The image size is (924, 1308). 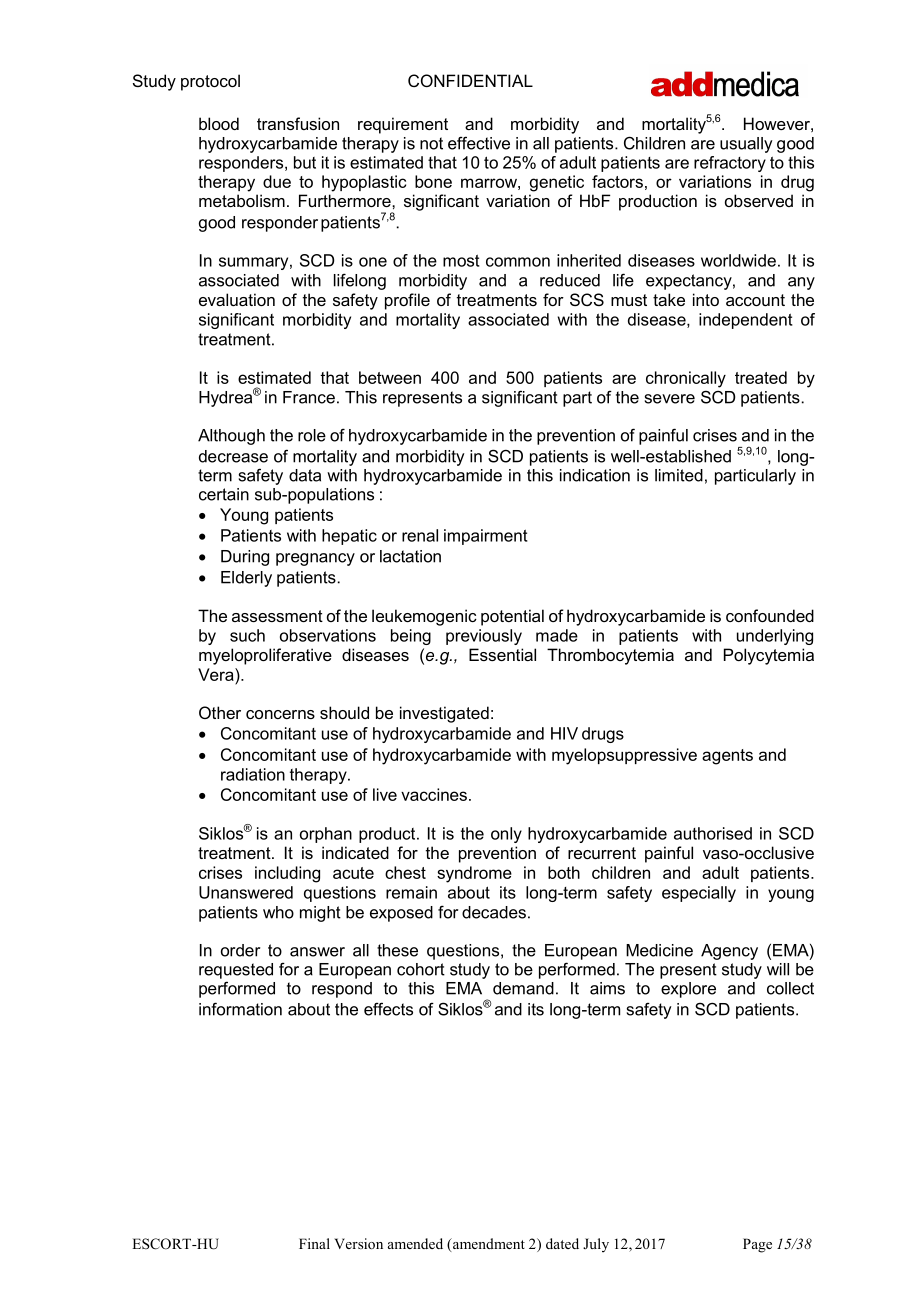 I want to click on effective, so click(x=479, y=143).
